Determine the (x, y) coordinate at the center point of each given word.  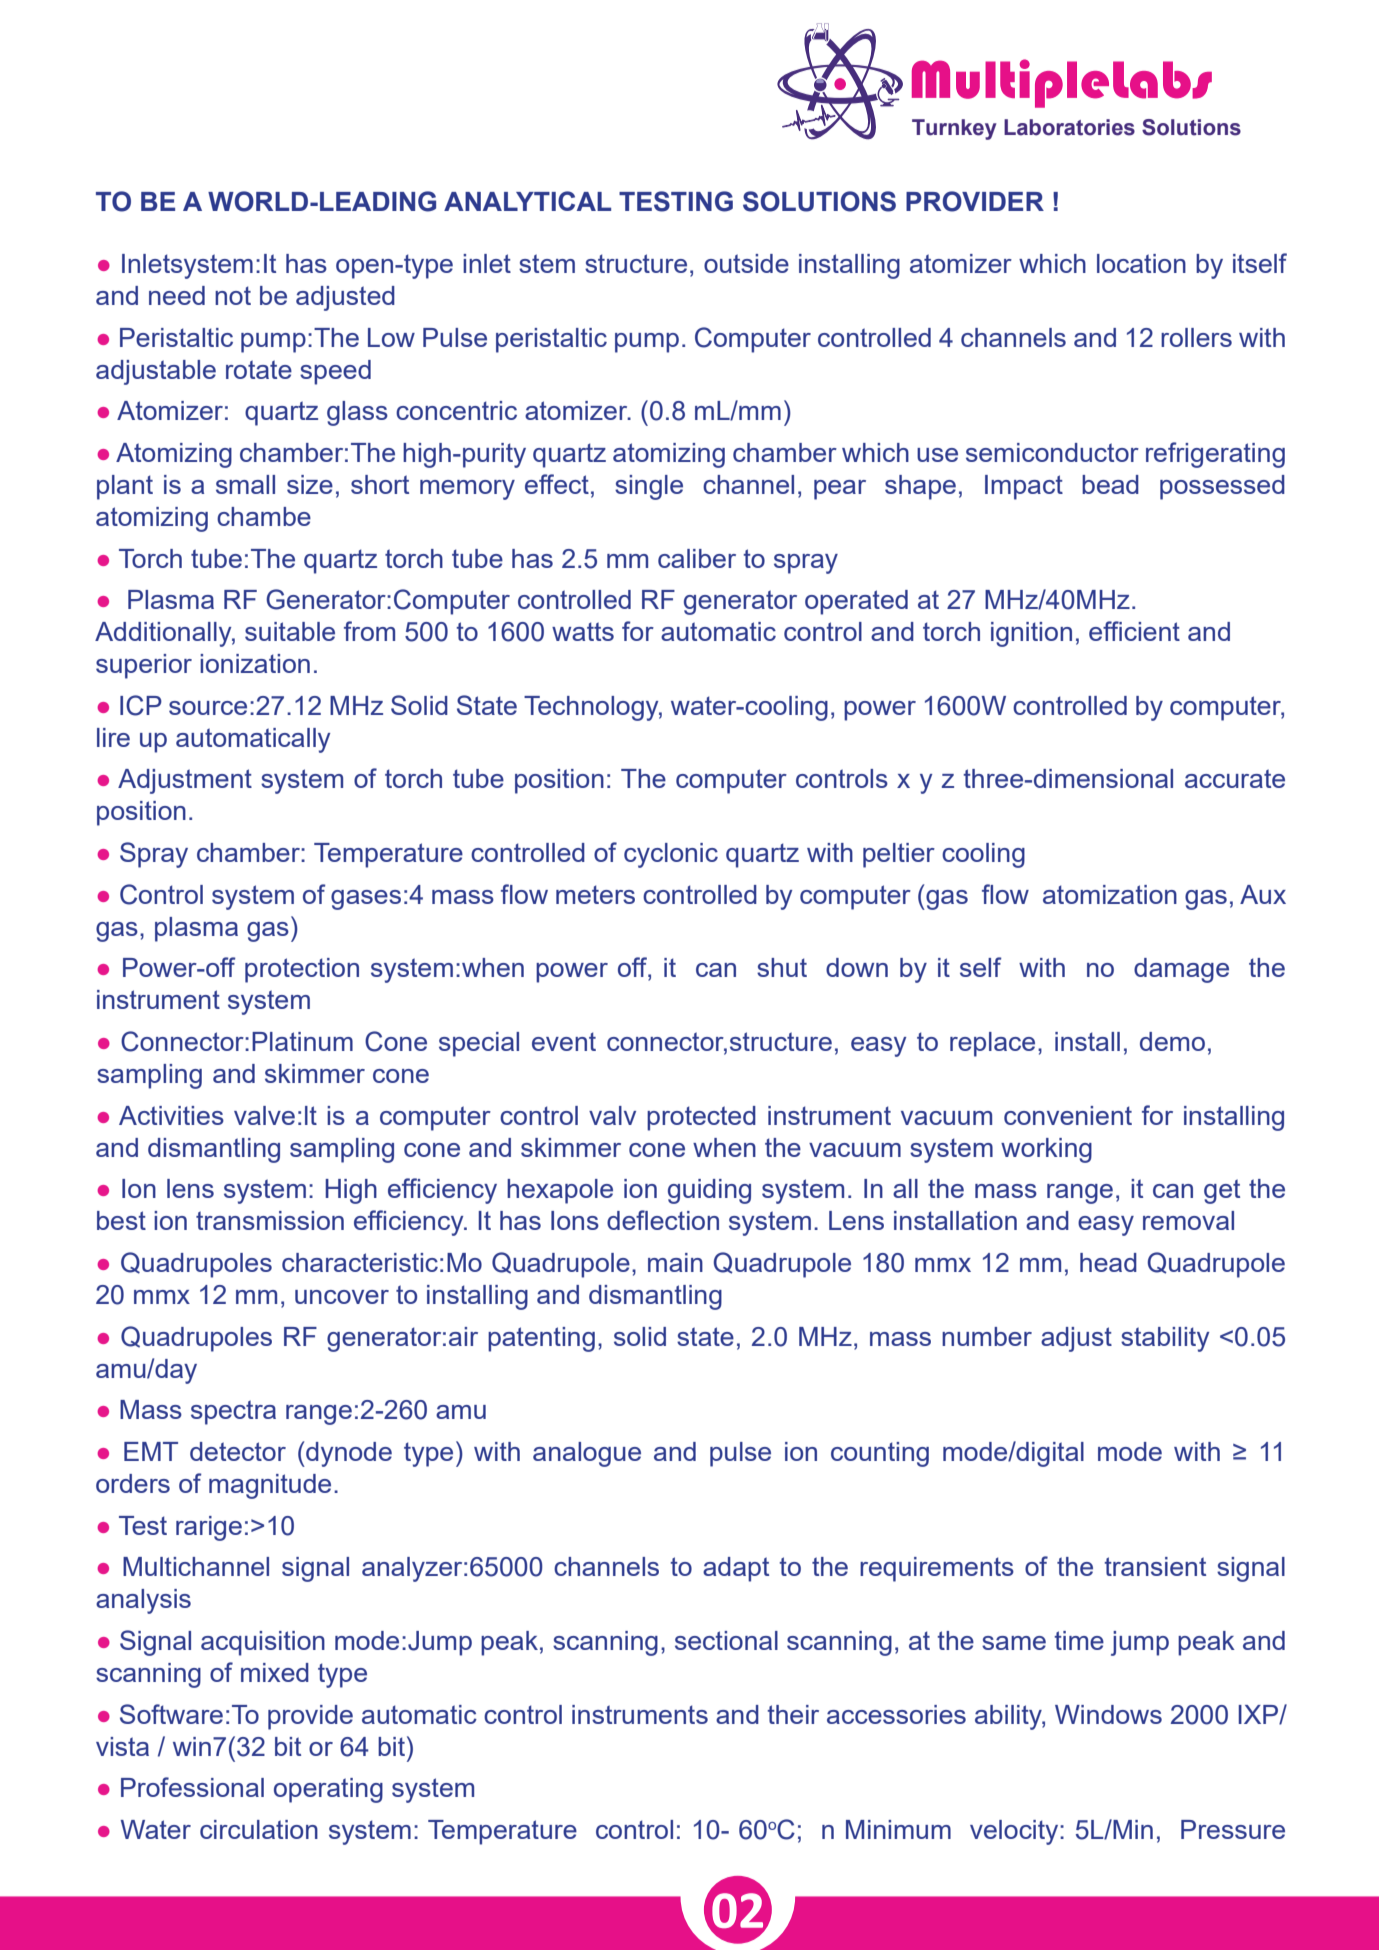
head (1108, 1262)
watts (583, 631)
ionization (255, 663)
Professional (192, 1787)
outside (746, 263)
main (675, 1262)
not (233, 295)
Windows (1108, 1714)
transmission (270, 1220)
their (793, 1714)
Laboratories (1069, 127)
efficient (1134, 631)
